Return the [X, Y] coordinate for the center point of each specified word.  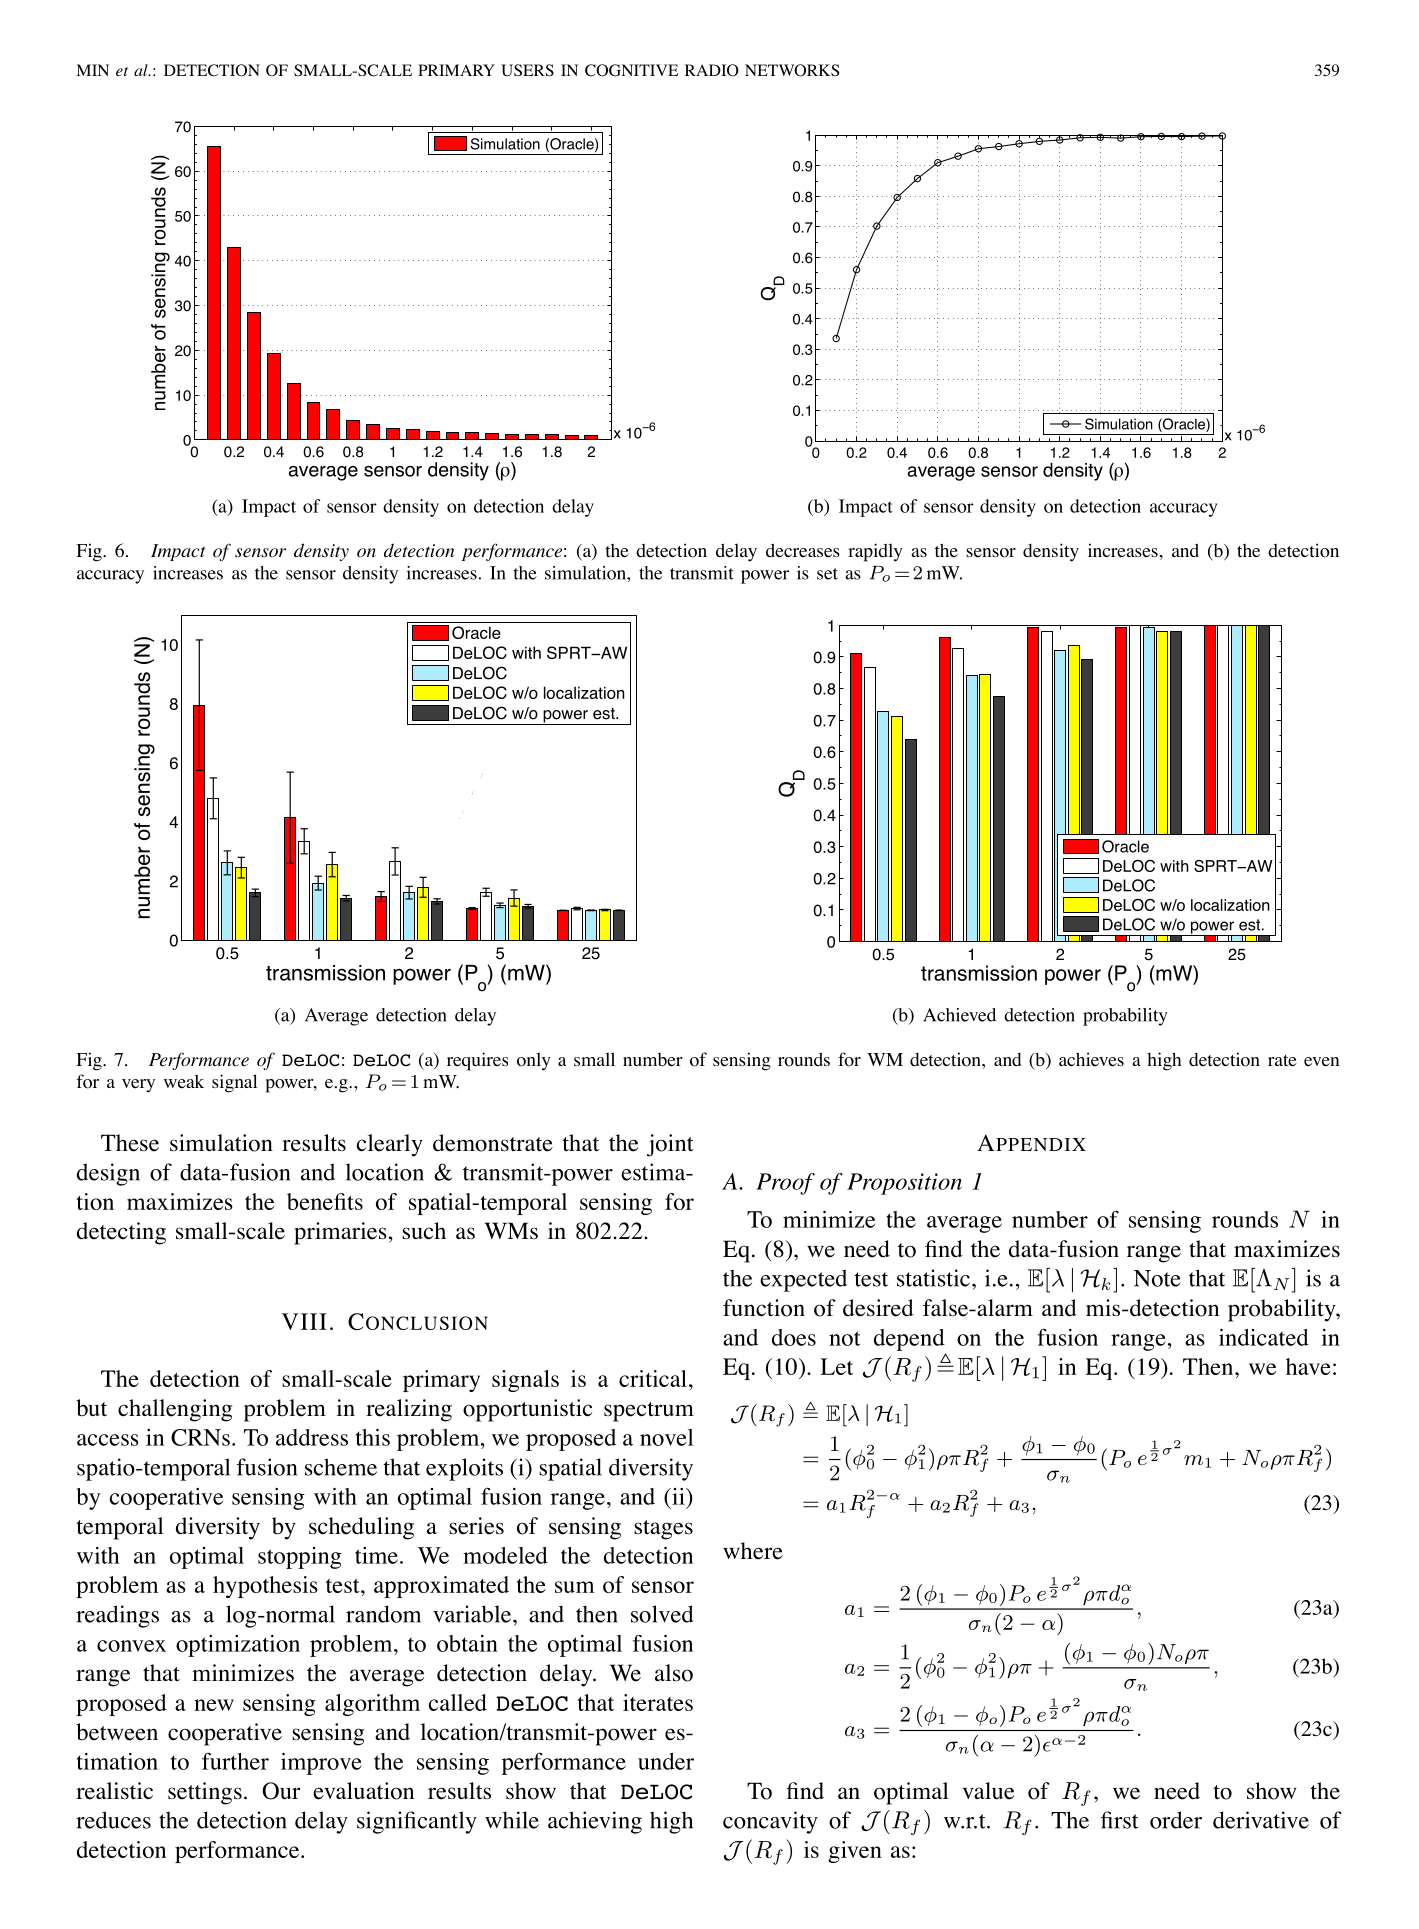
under [666, 1761]
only [534, 1061]
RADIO [712, 70]
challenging [175, 1410]
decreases [803, 550]
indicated [1264, 1337]
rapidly [875, 552]
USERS [527, 70]
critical [653, 1378]
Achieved [959, 1015]
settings [205, 1793]
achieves [1091, 1059]
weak [184, 1082]
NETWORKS [792, 70]
